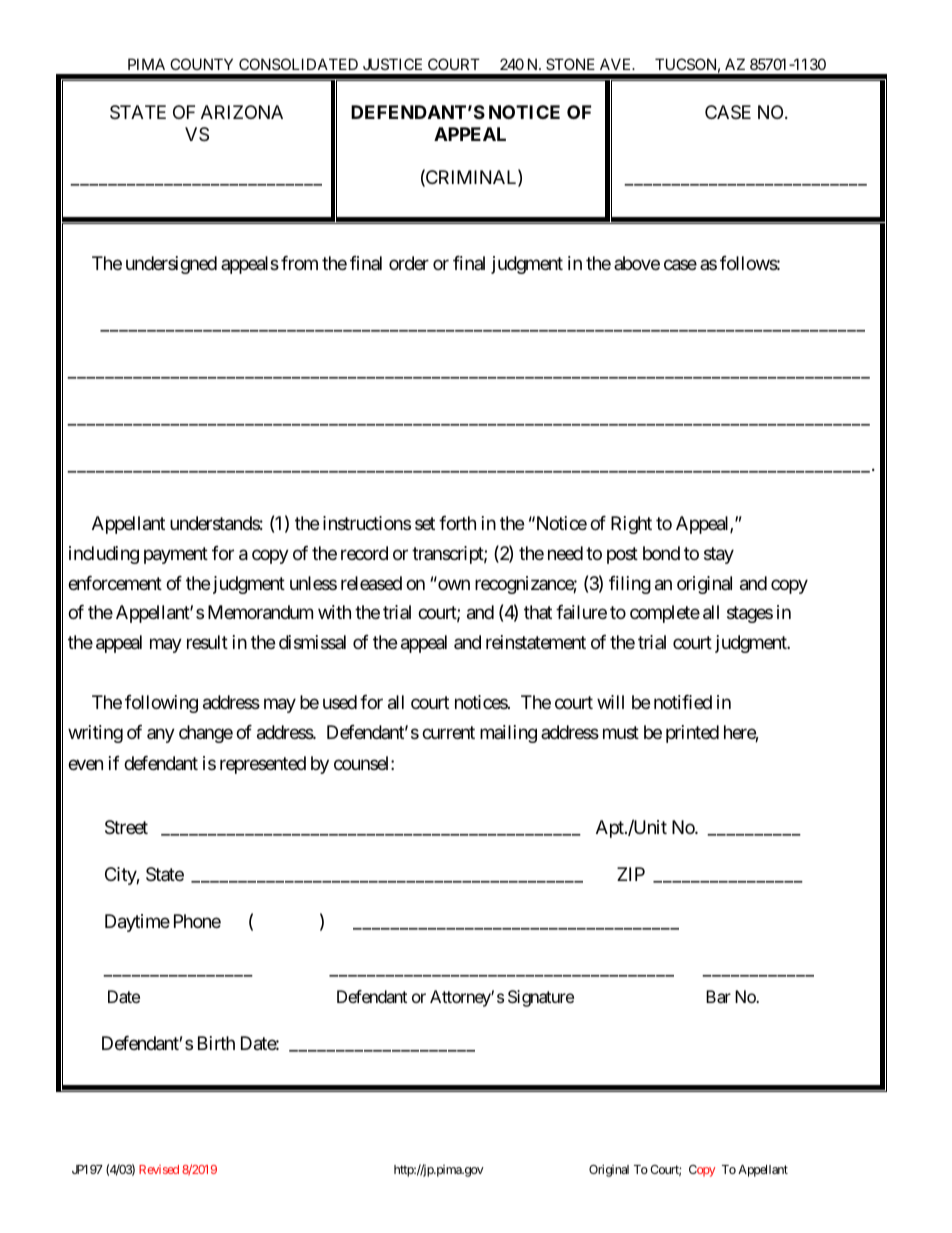 The width and height of the screenshot is (952, 1233). What do you see at coordinates (692, 734) in the screenshot?
I see `printed` at bounding box center [692, 734].
